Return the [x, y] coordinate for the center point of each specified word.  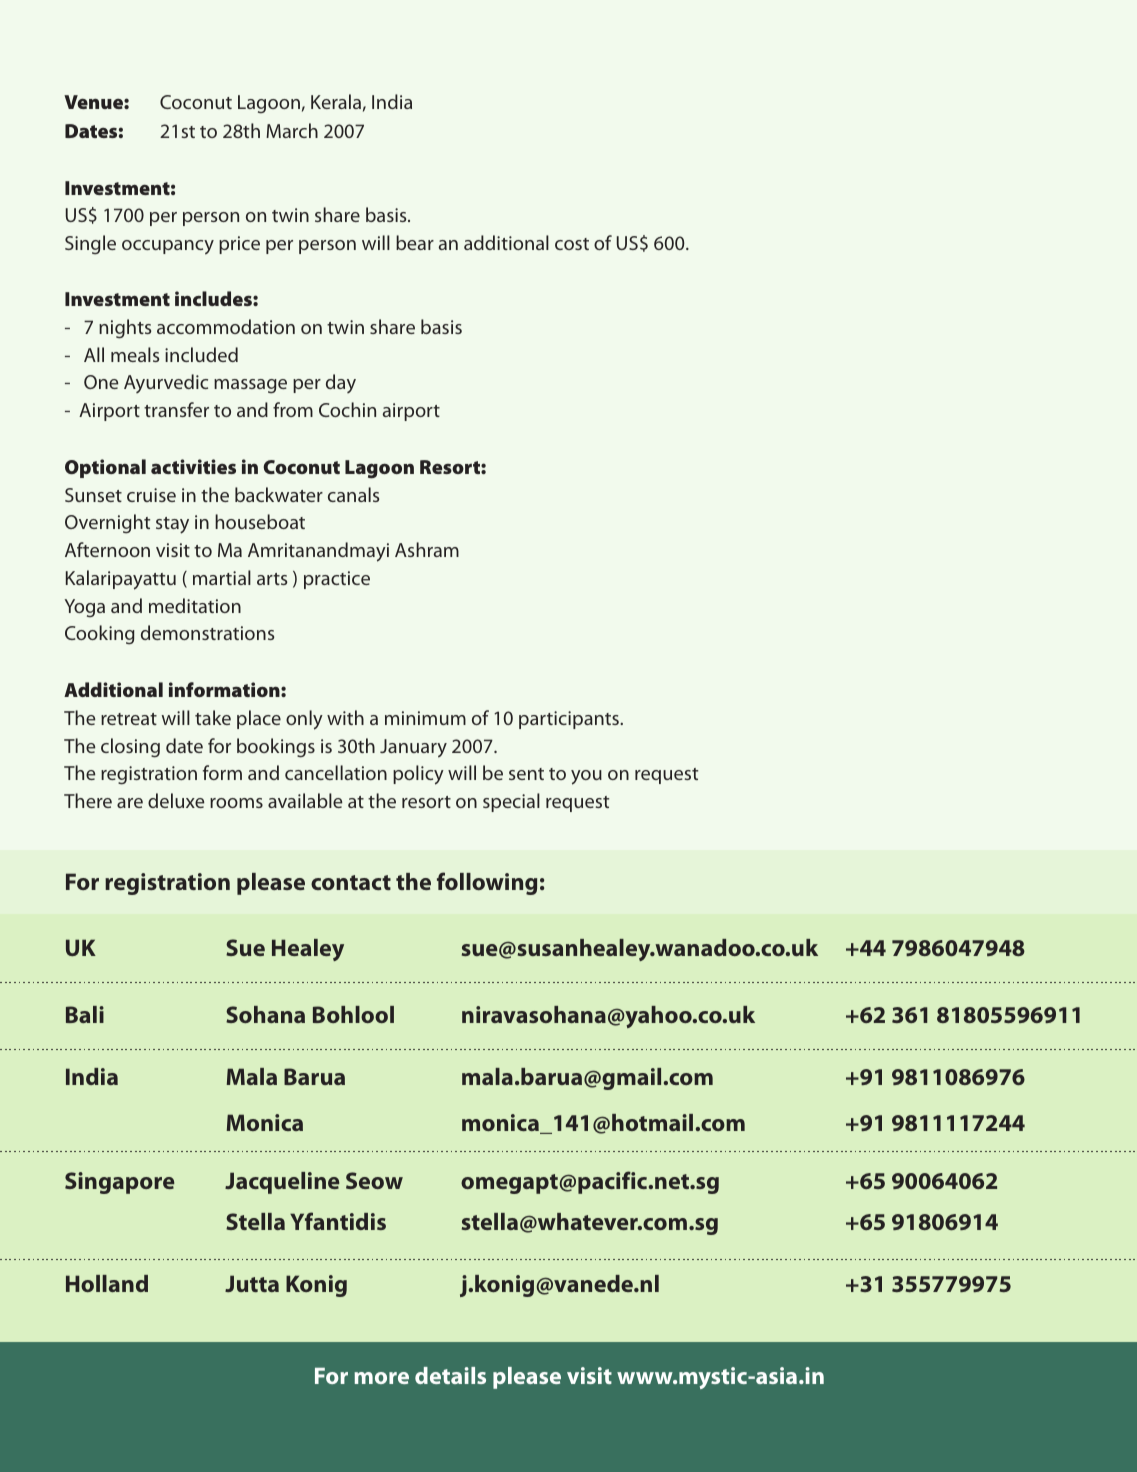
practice [337, 580]
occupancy [168, 247]
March [292, 130]
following [487, 883]
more [381, 1378]
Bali [85, 1014]
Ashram [427, 549]
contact [351, 882]
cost [572, 244]
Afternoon [107, 549]
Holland [107, 1283]
